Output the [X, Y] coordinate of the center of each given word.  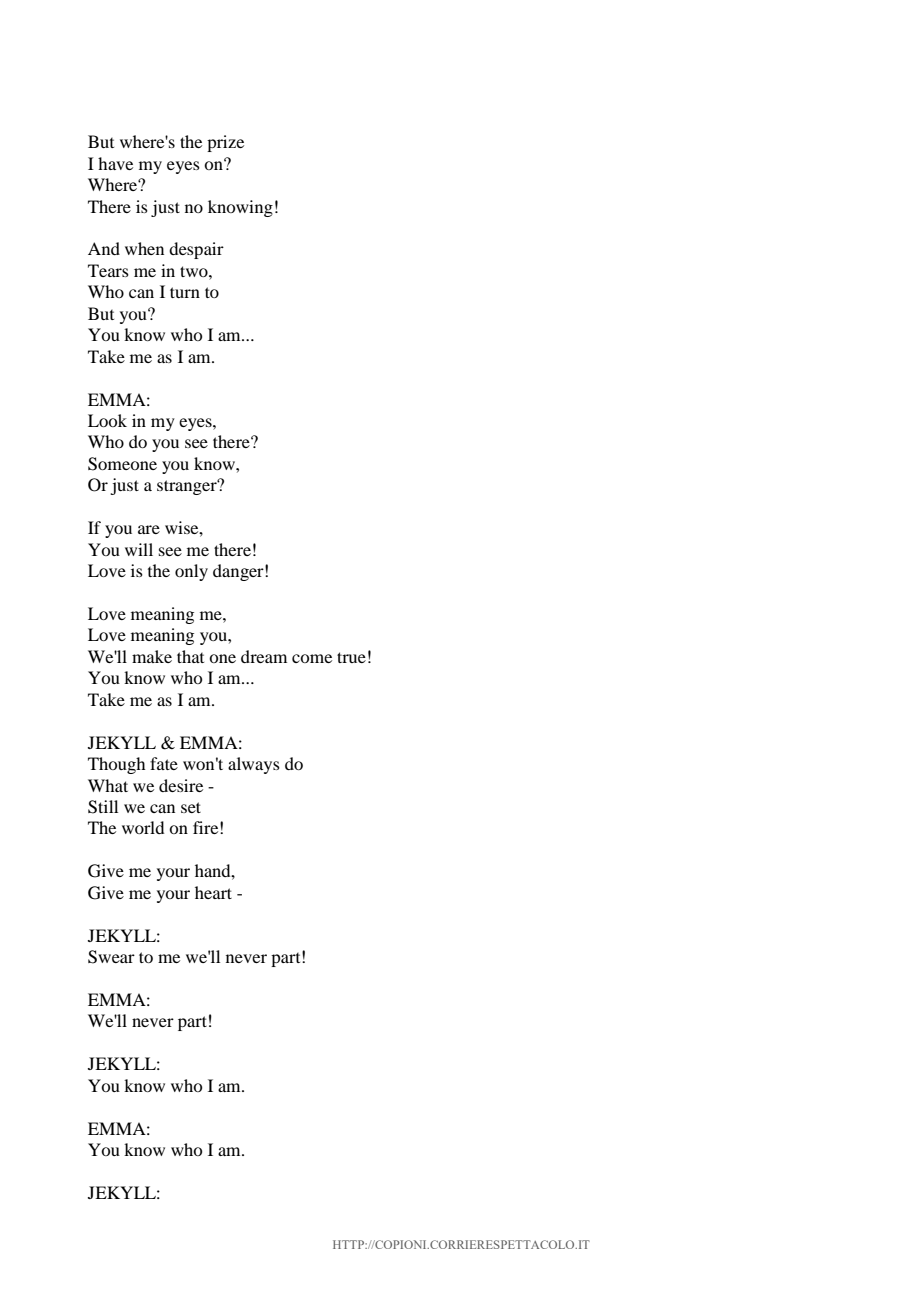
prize [225, 143]
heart [213, 892]
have [115, 163]
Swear [111, 957]
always [254, 765]
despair [196, 250]
